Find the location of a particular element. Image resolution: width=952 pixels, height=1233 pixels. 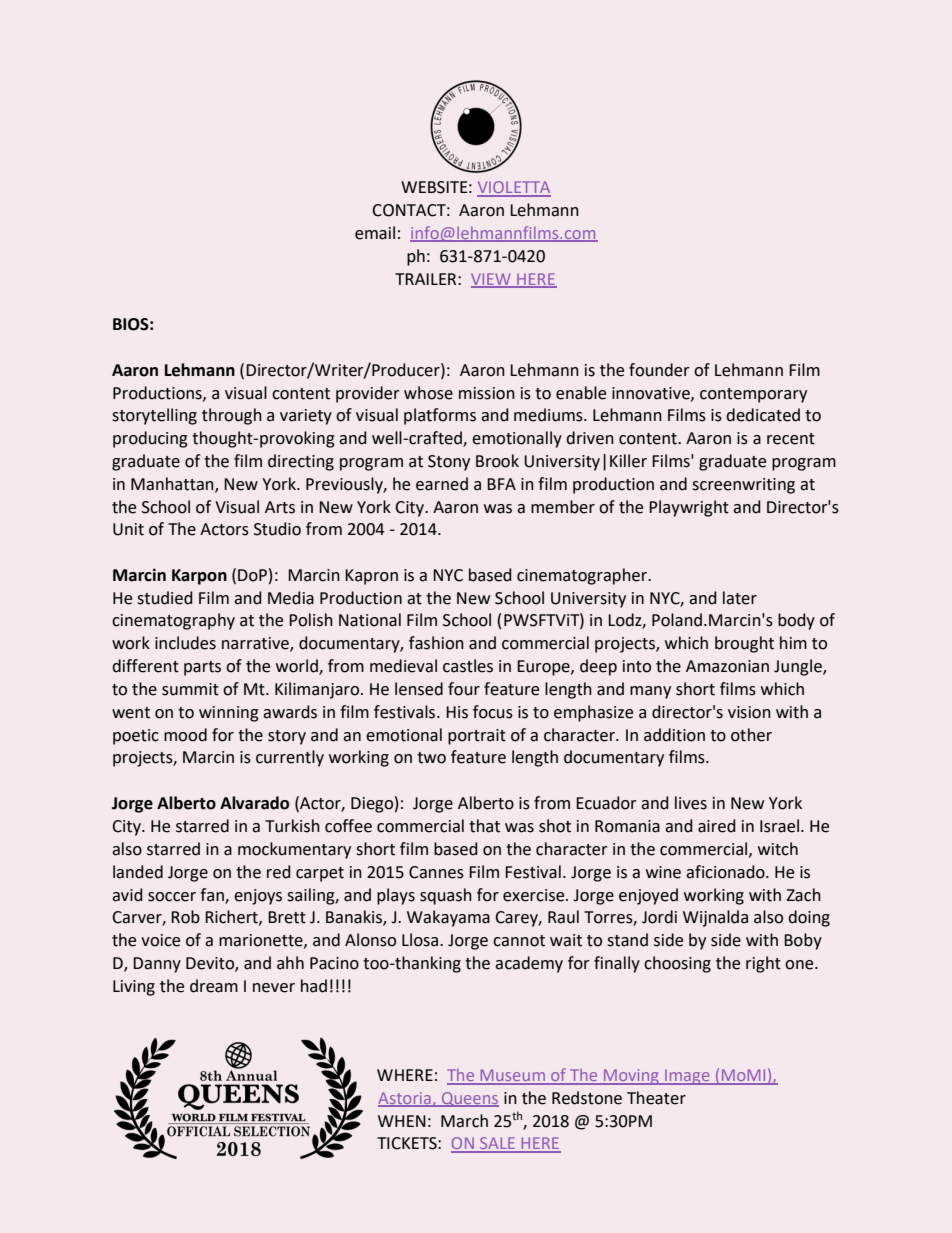

summit is located at coordinates (190, 689).
